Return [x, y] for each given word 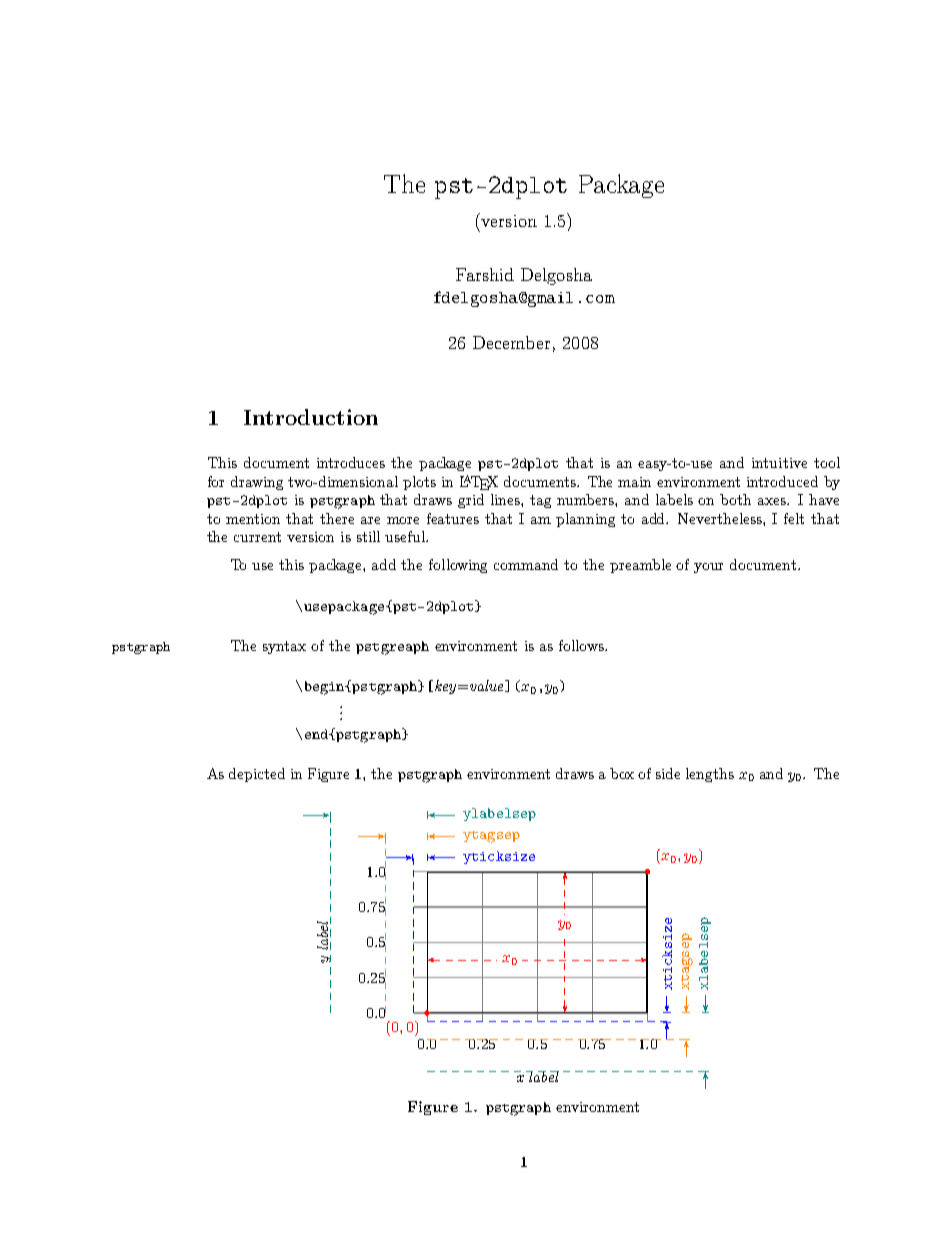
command [526, 564]
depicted [257, 775]
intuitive [779, 463]
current [257, 537]
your [708, 568]
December [511, 342]
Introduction [311, 417]
